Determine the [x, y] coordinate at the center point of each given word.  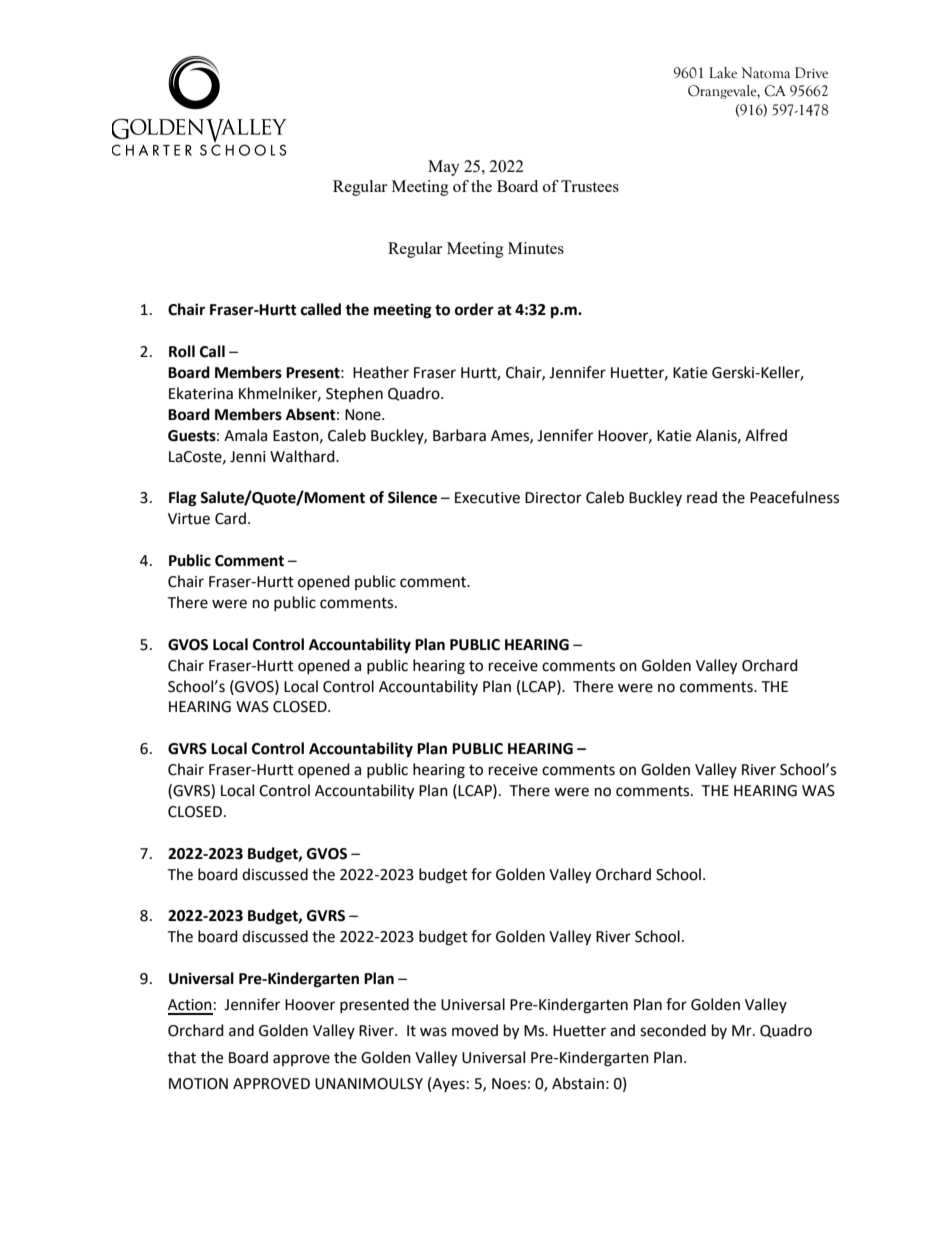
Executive [487, 498]
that [182, 1057]
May [444, 168]
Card [230, 518]
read [702, 497]
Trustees [590, 186]
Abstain [578, 1083]
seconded [673, 1030]
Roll [182, 351]
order [474, 309]
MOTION [198, 1084]
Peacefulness [794, 497]
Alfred [766, 435]
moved [475, 1030]
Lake [723, 73]
